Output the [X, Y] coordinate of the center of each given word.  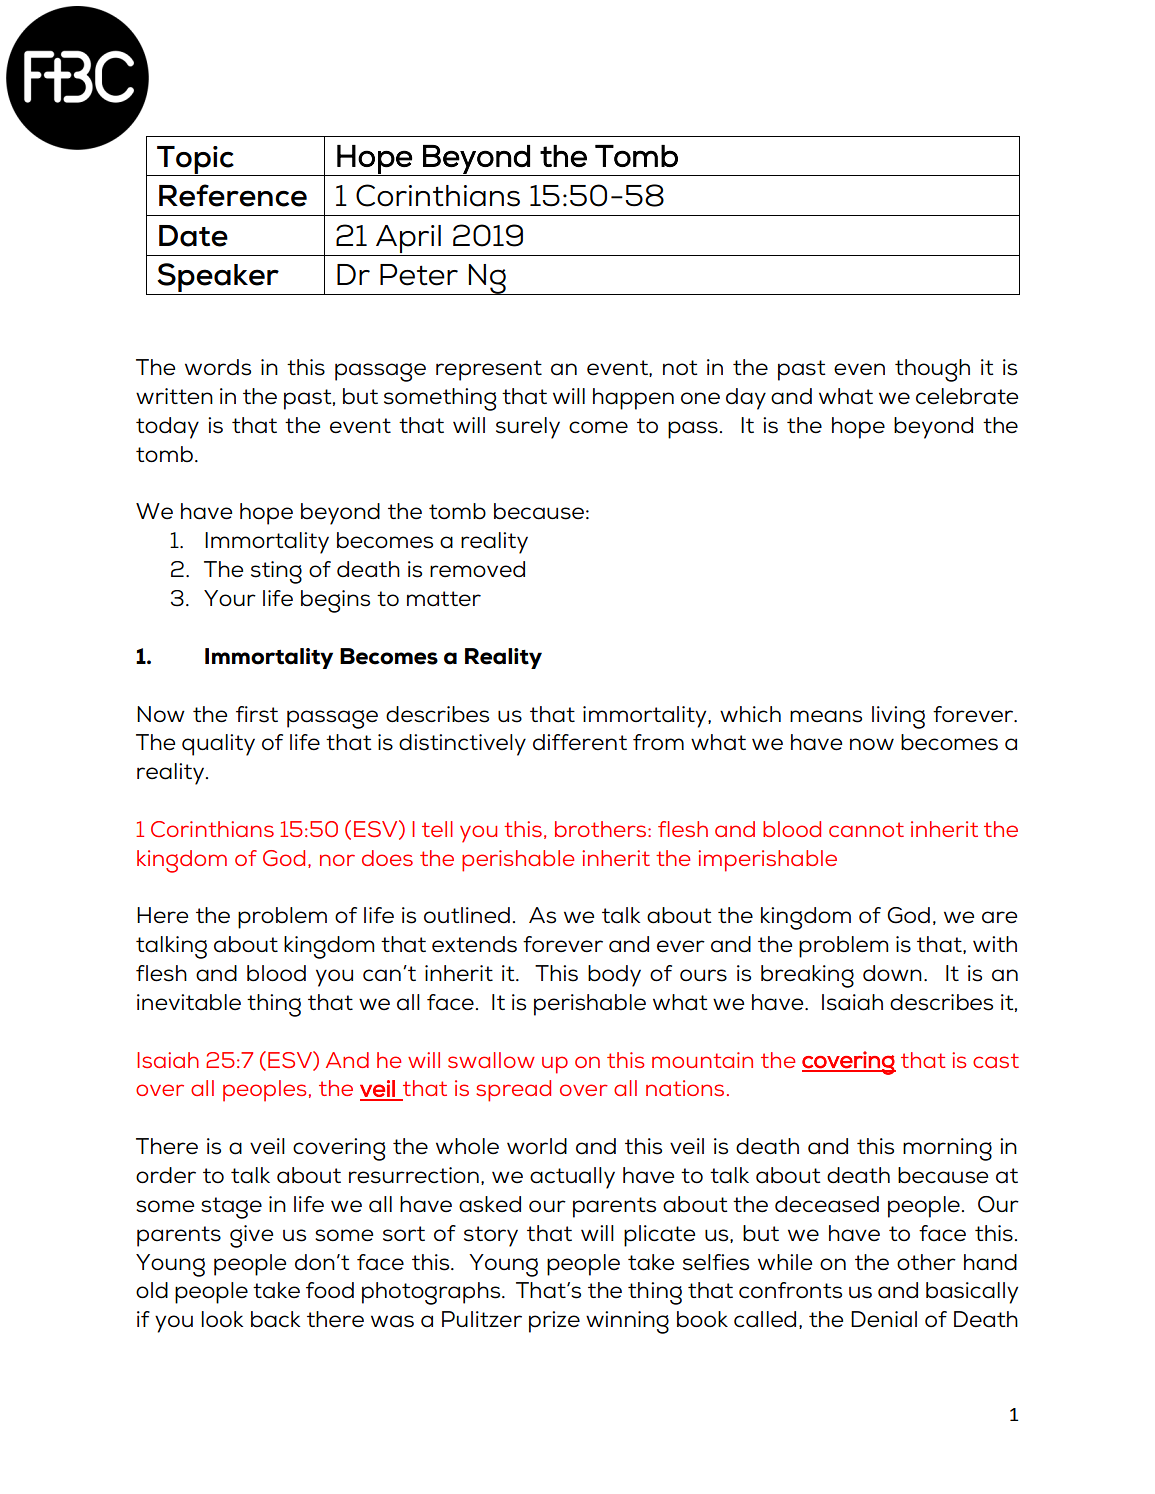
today [167, 428]
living [898, 717]
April [408, 239]
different [580, 742]
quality [218, 745]
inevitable [189, 1002]
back [275, 1319]
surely [528, 428]
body [614, 976]
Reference [233, 195]
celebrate [967, 396]
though [932, 370]
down [892, 973]
